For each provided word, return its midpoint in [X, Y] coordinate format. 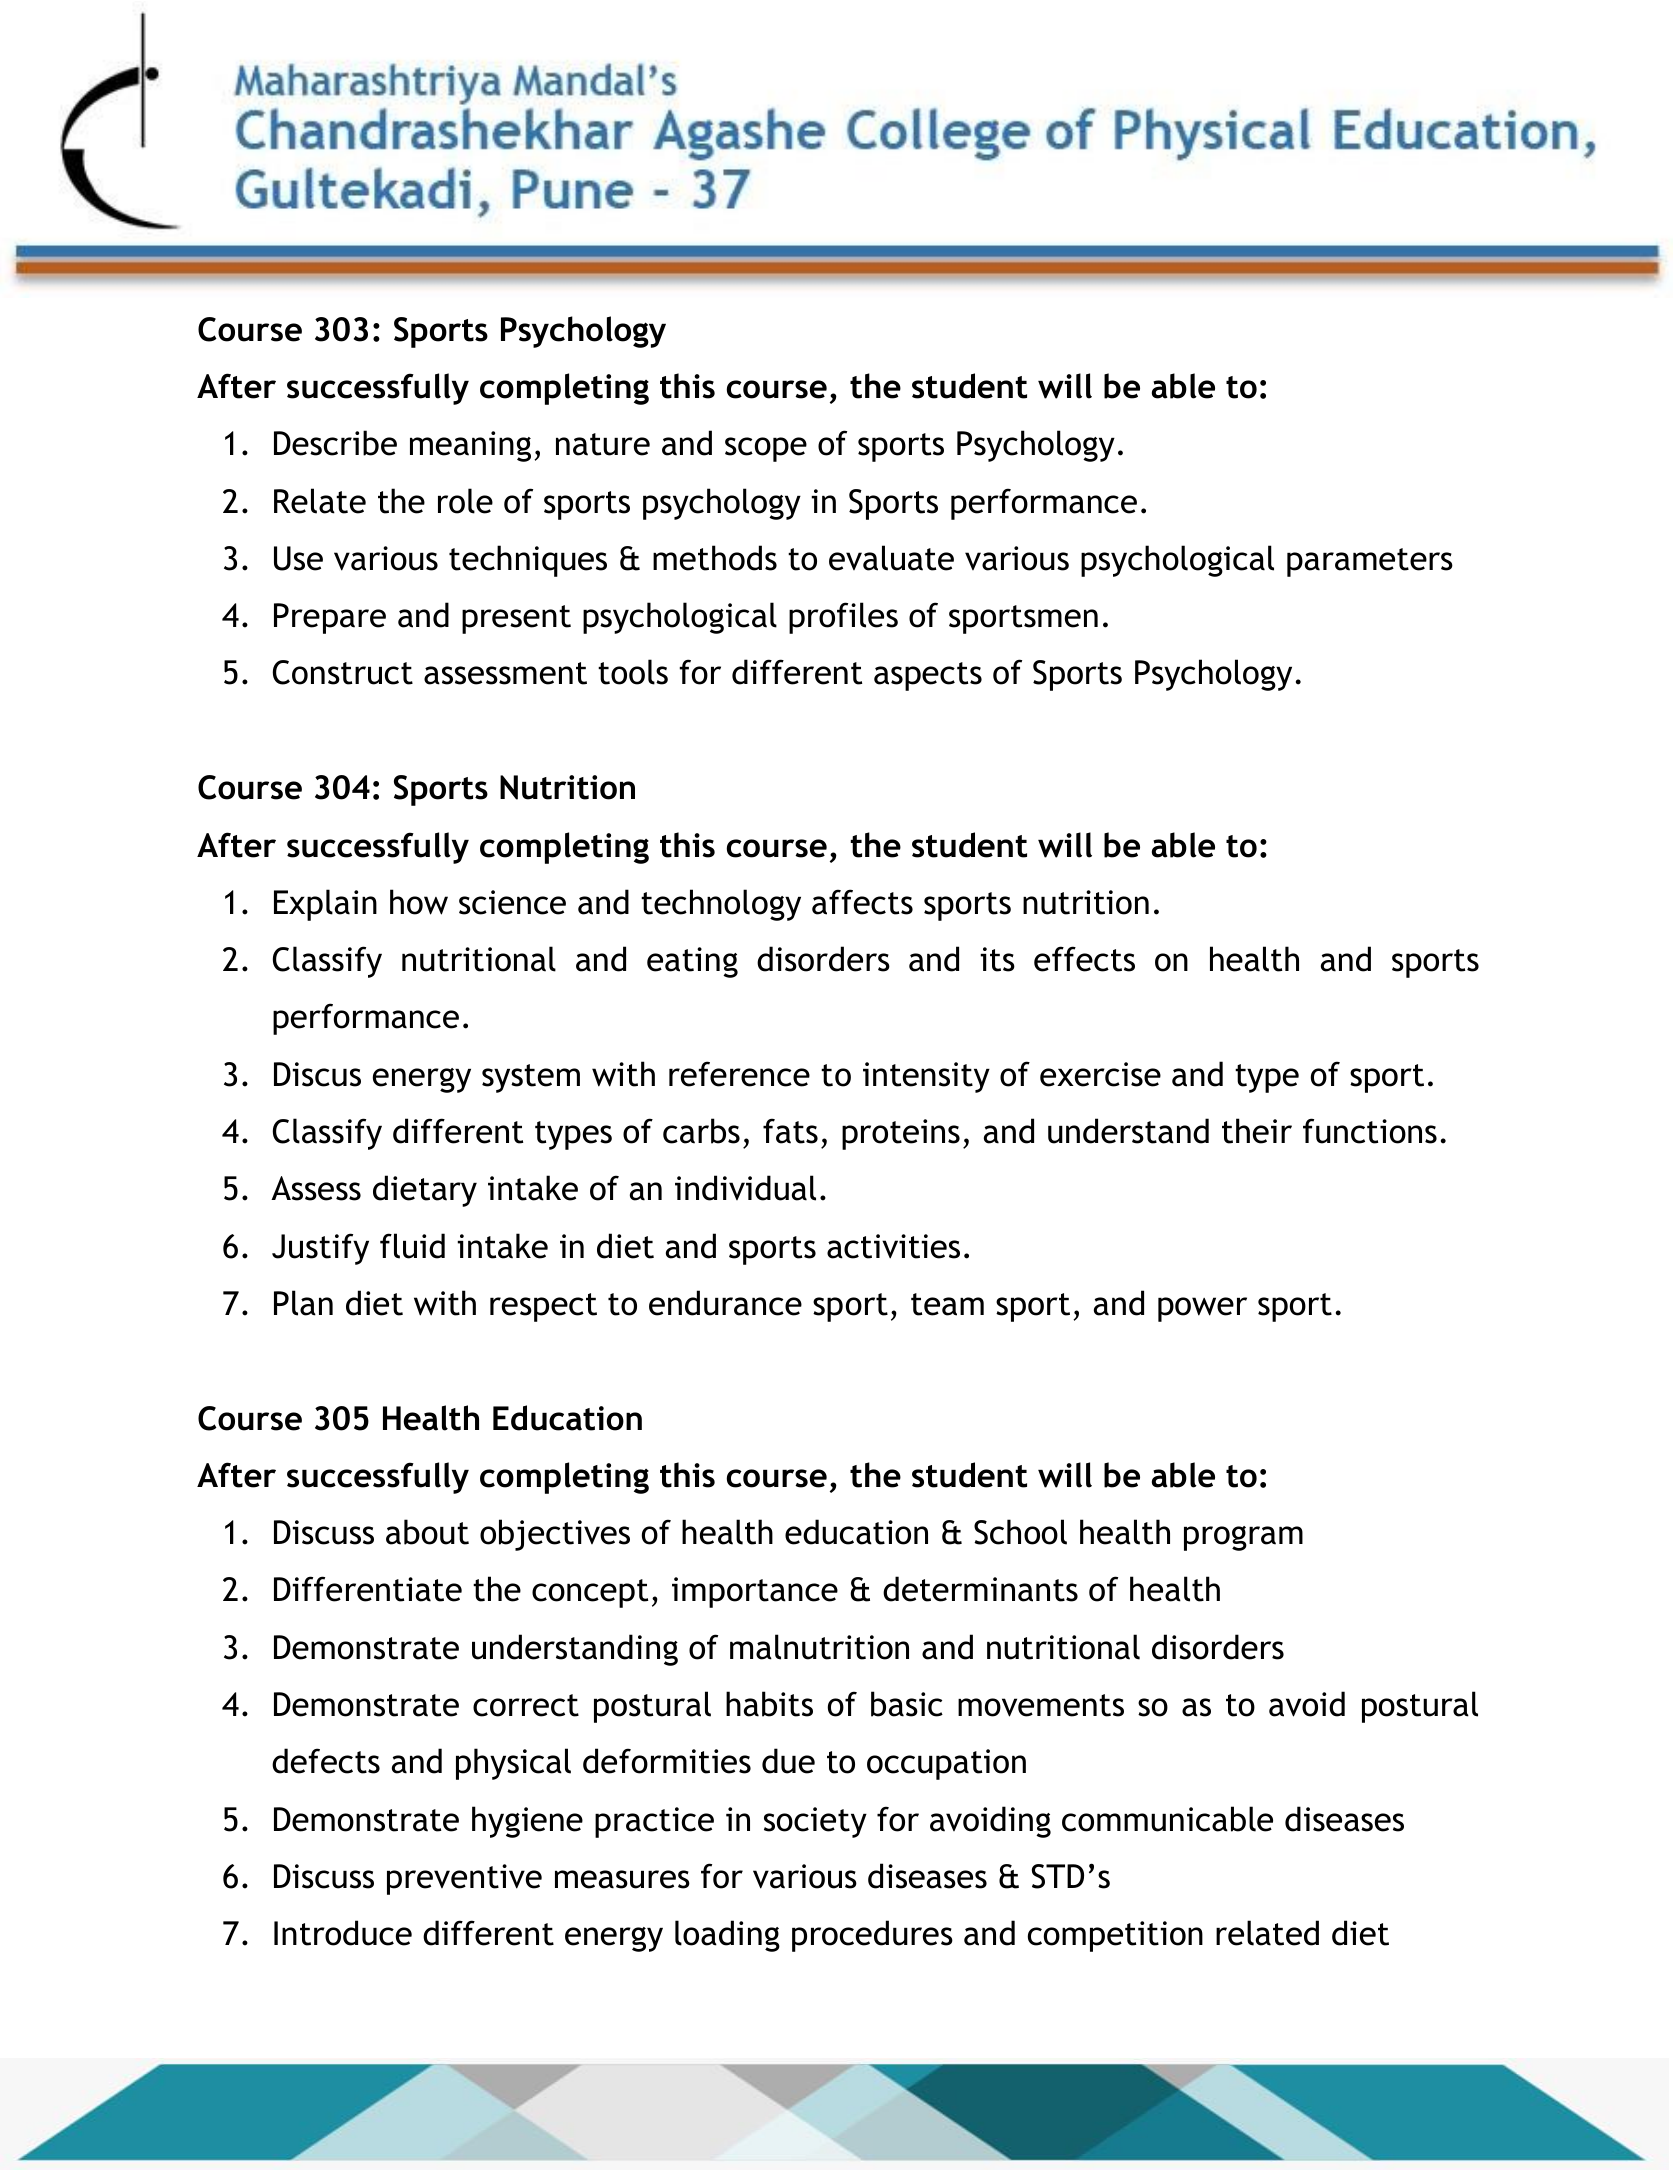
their [1257, 1131]
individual [745, 1188]
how [419, 902]
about [427, 1532]
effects [1084, 959]
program [1243, 1538]
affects [862, 902]
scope [766, 449]
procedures [872, 1936]
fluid [412, 1246]
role [465, 501]
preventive [464, 1879]
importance [755, 1592]
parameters [1370, 562]
